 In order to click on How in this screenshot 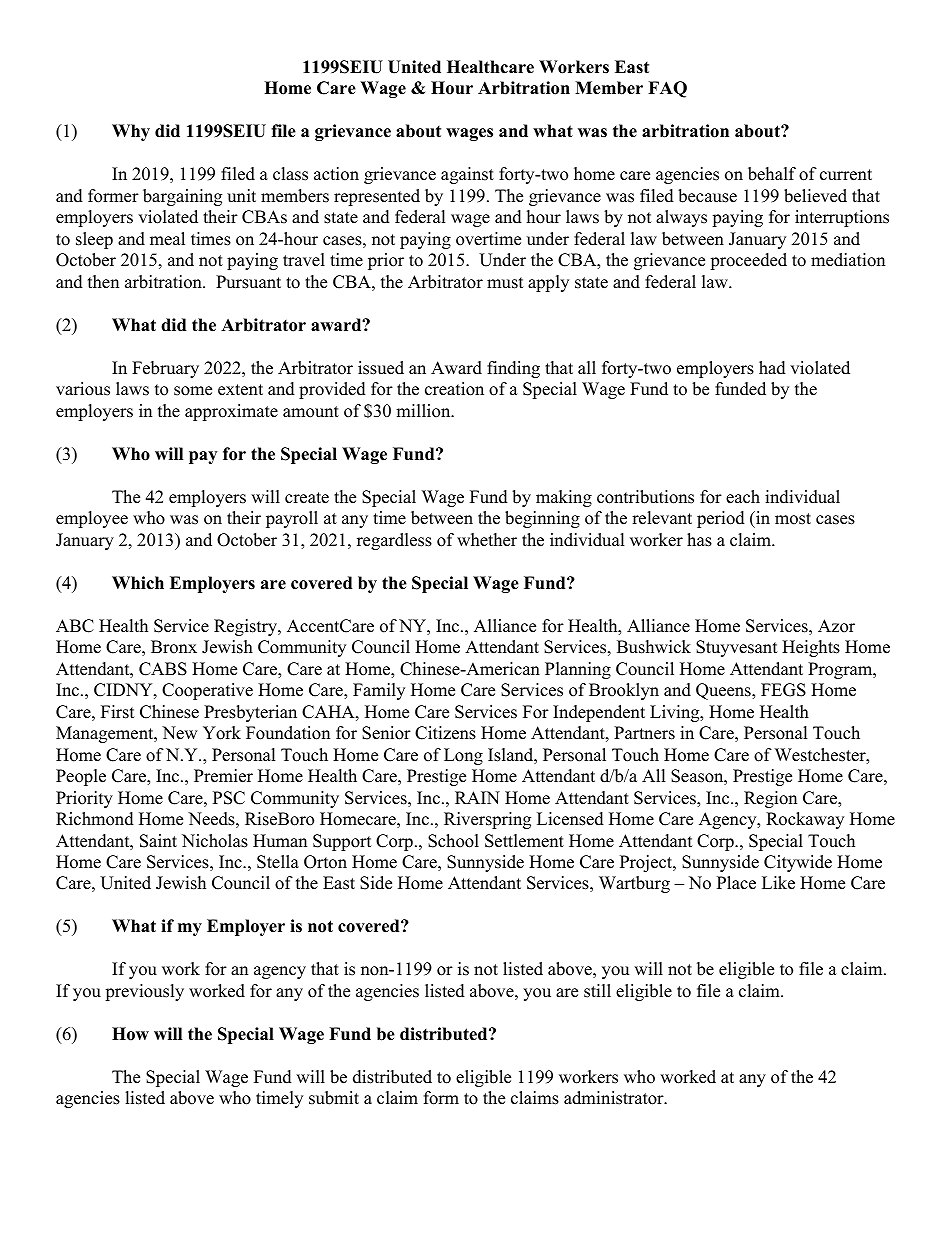, I will do `click(130, 1034)`.
